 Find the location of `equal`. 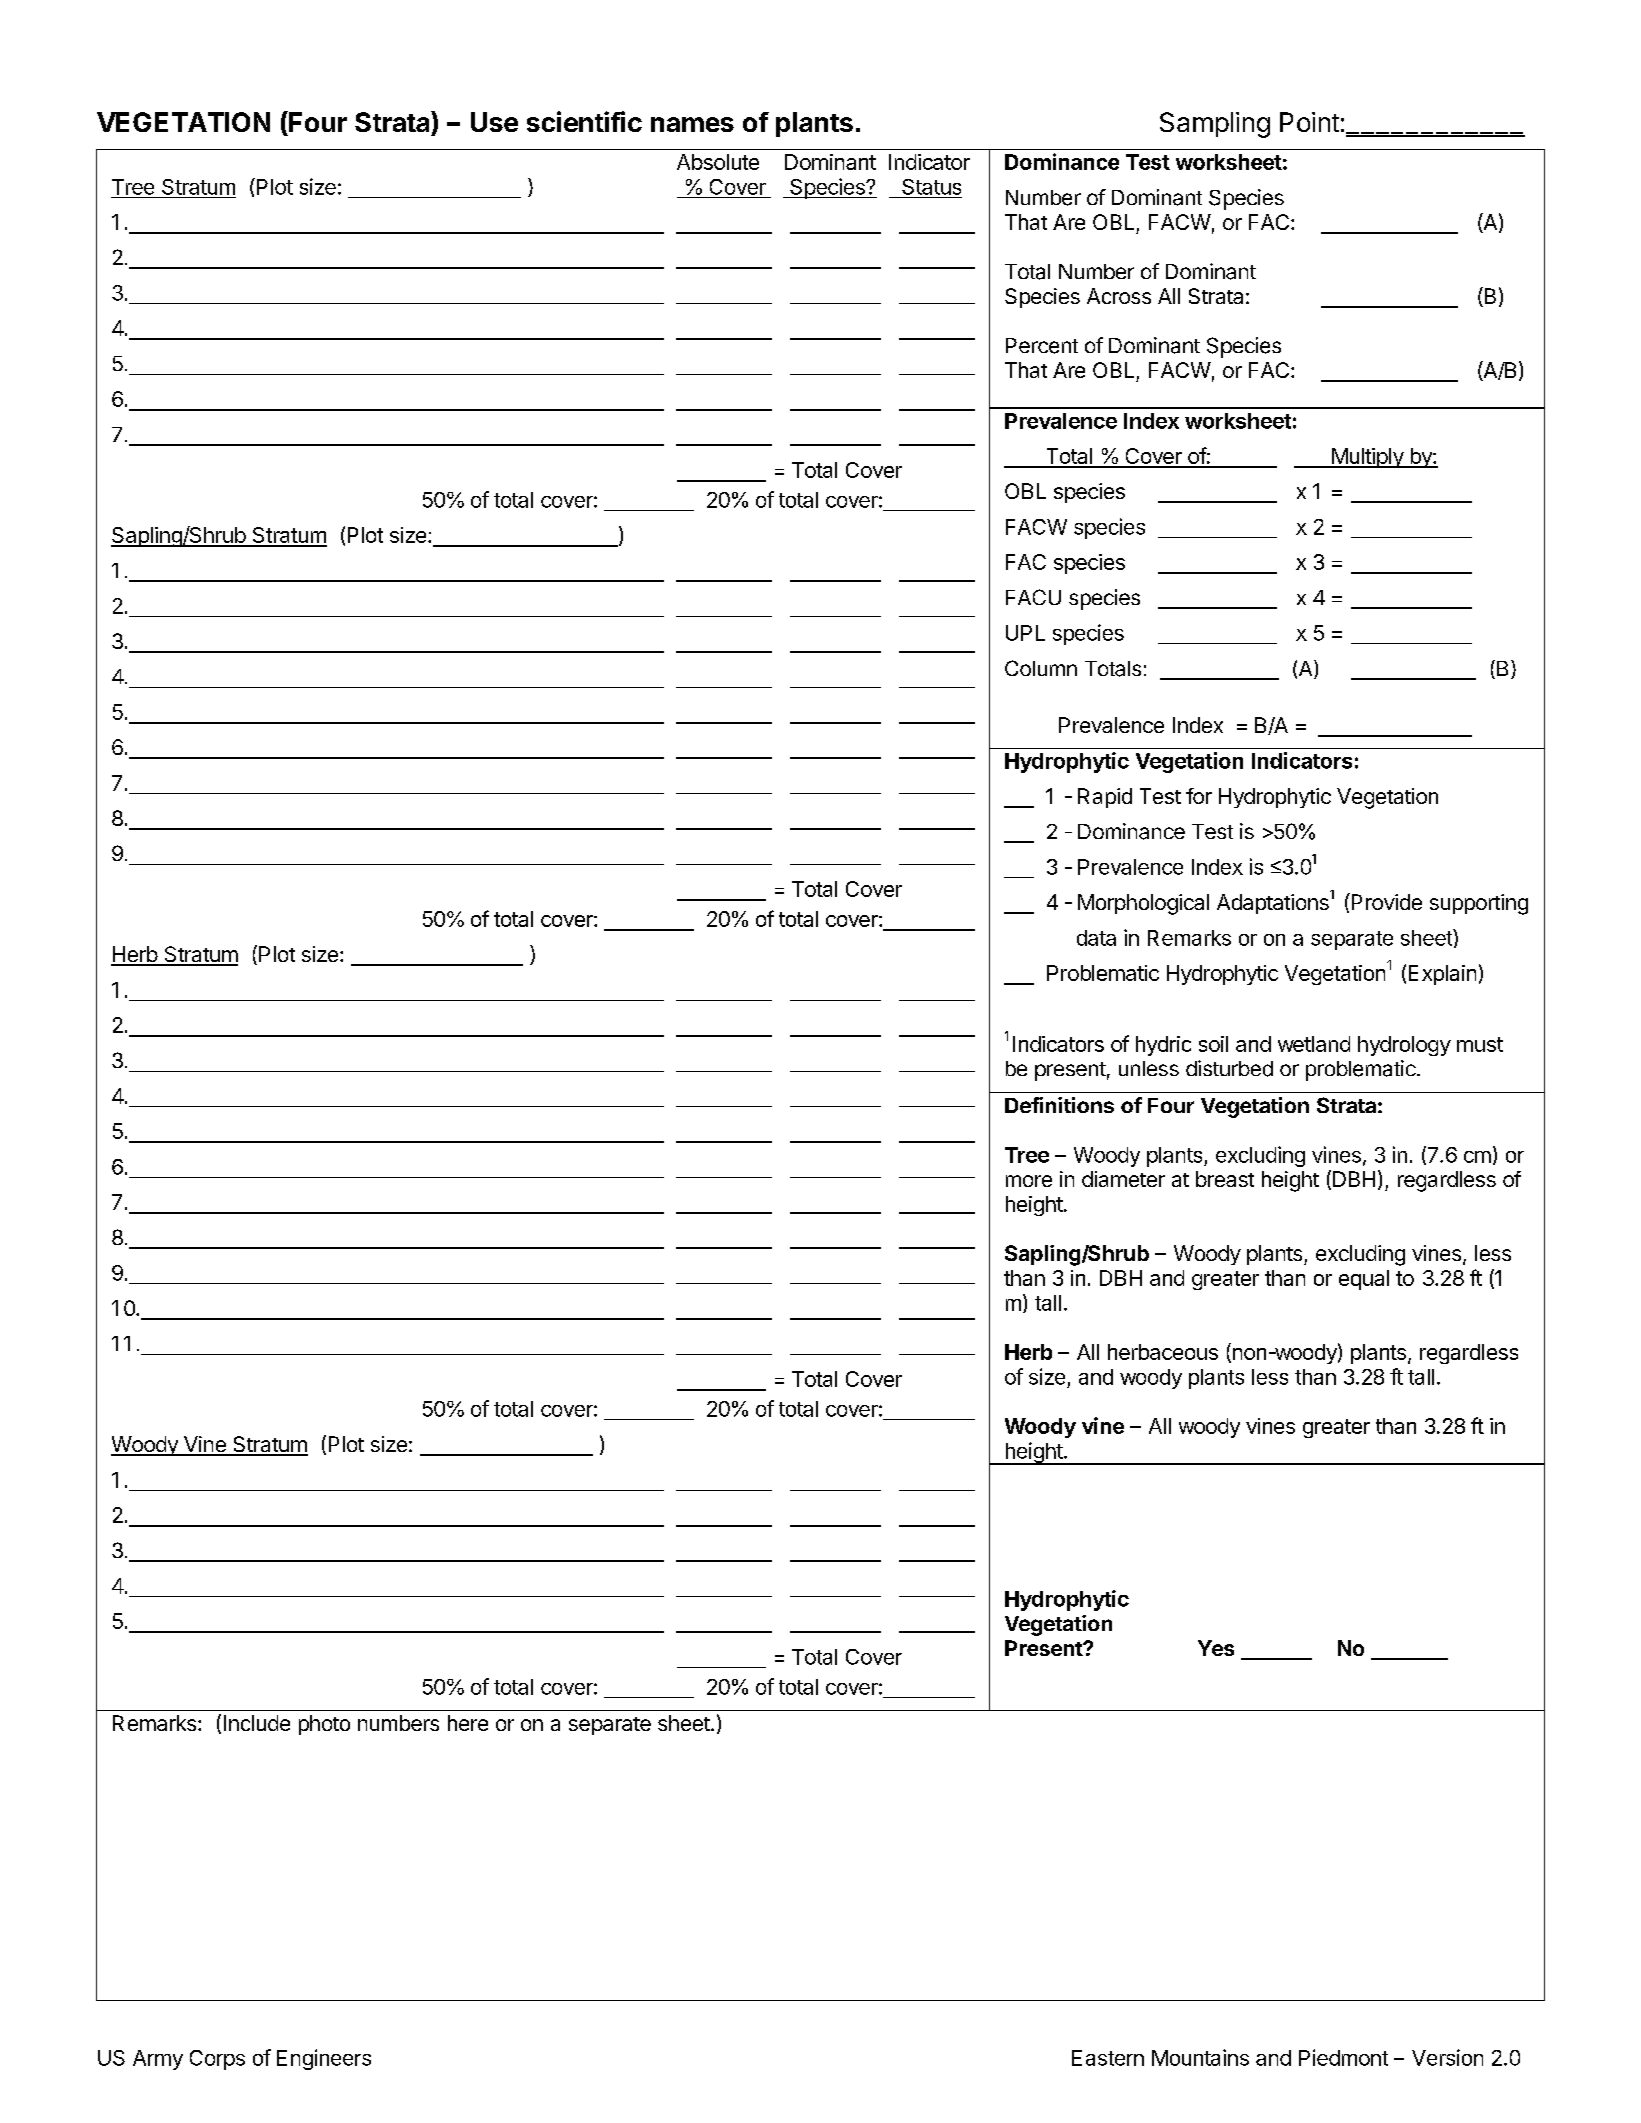

equal is located at coordinates (1364, 1280).
